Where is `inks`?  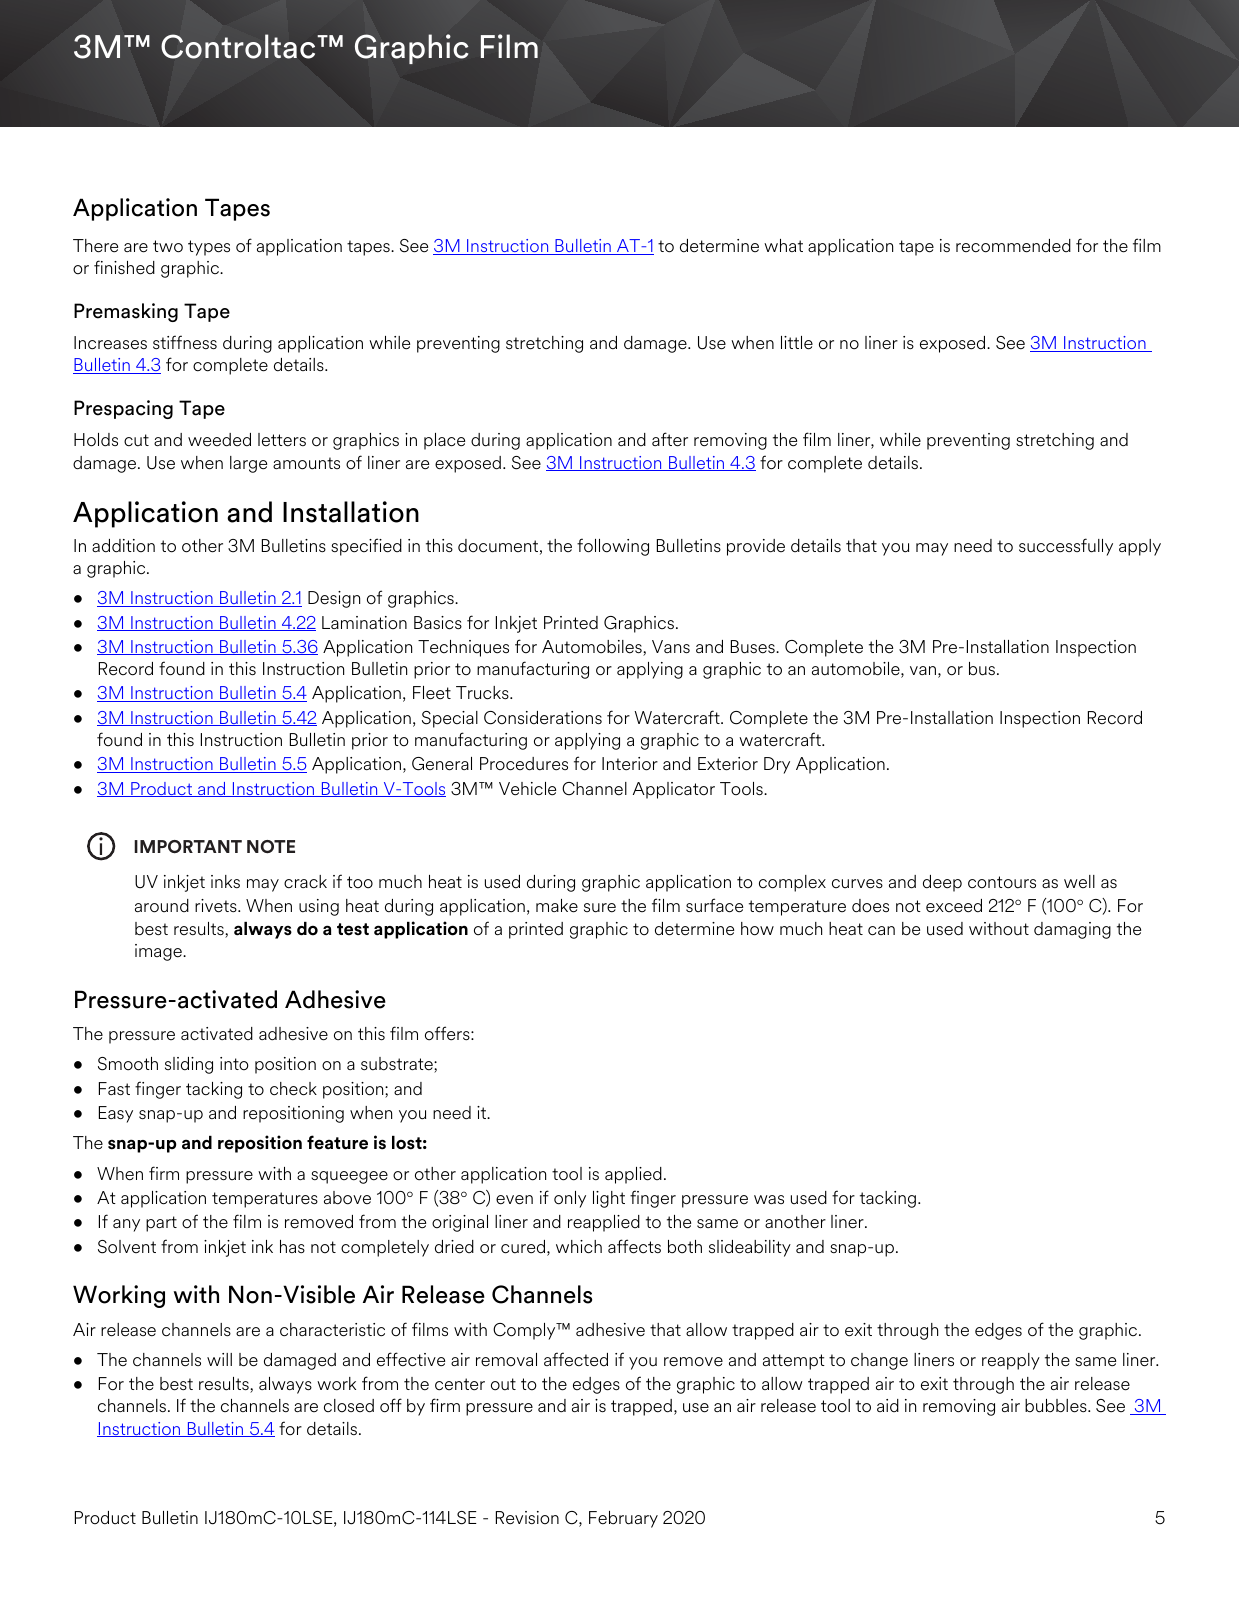 inks is located at coordinates (225, 881).
